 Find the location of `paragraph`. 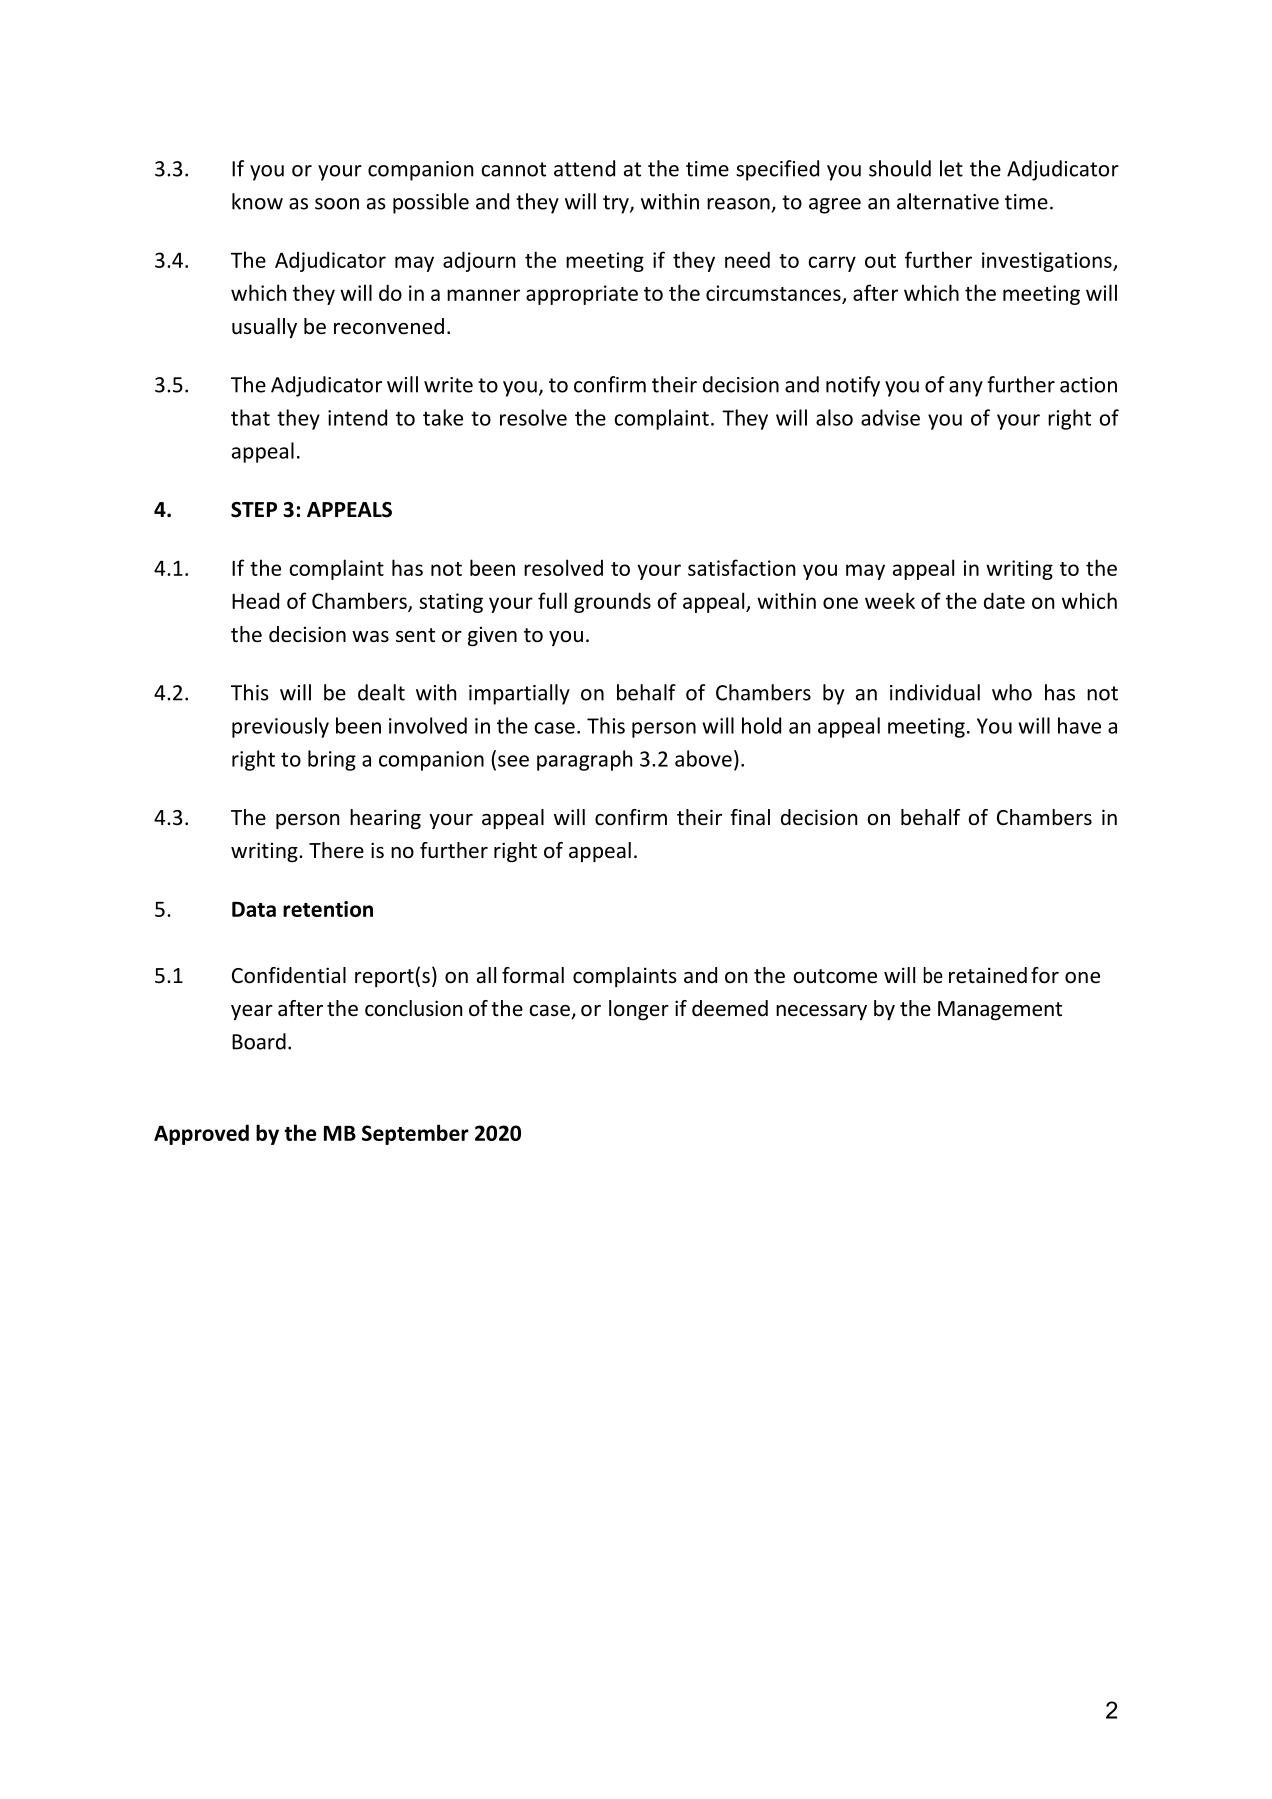

paragraph is located at coordinates (584, 760).
